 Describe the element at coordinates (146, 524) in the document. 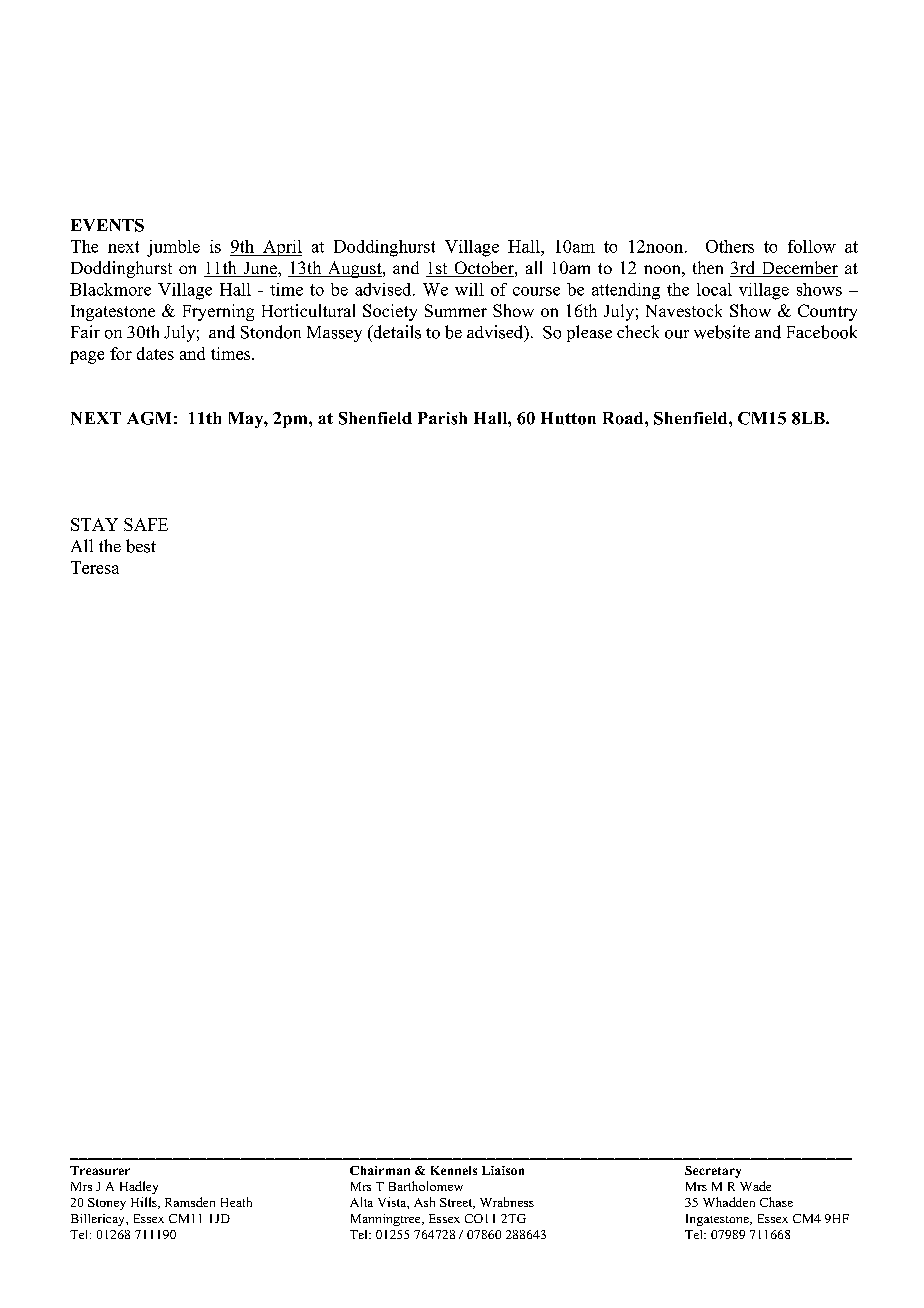

I see `SAFE` at that location.
